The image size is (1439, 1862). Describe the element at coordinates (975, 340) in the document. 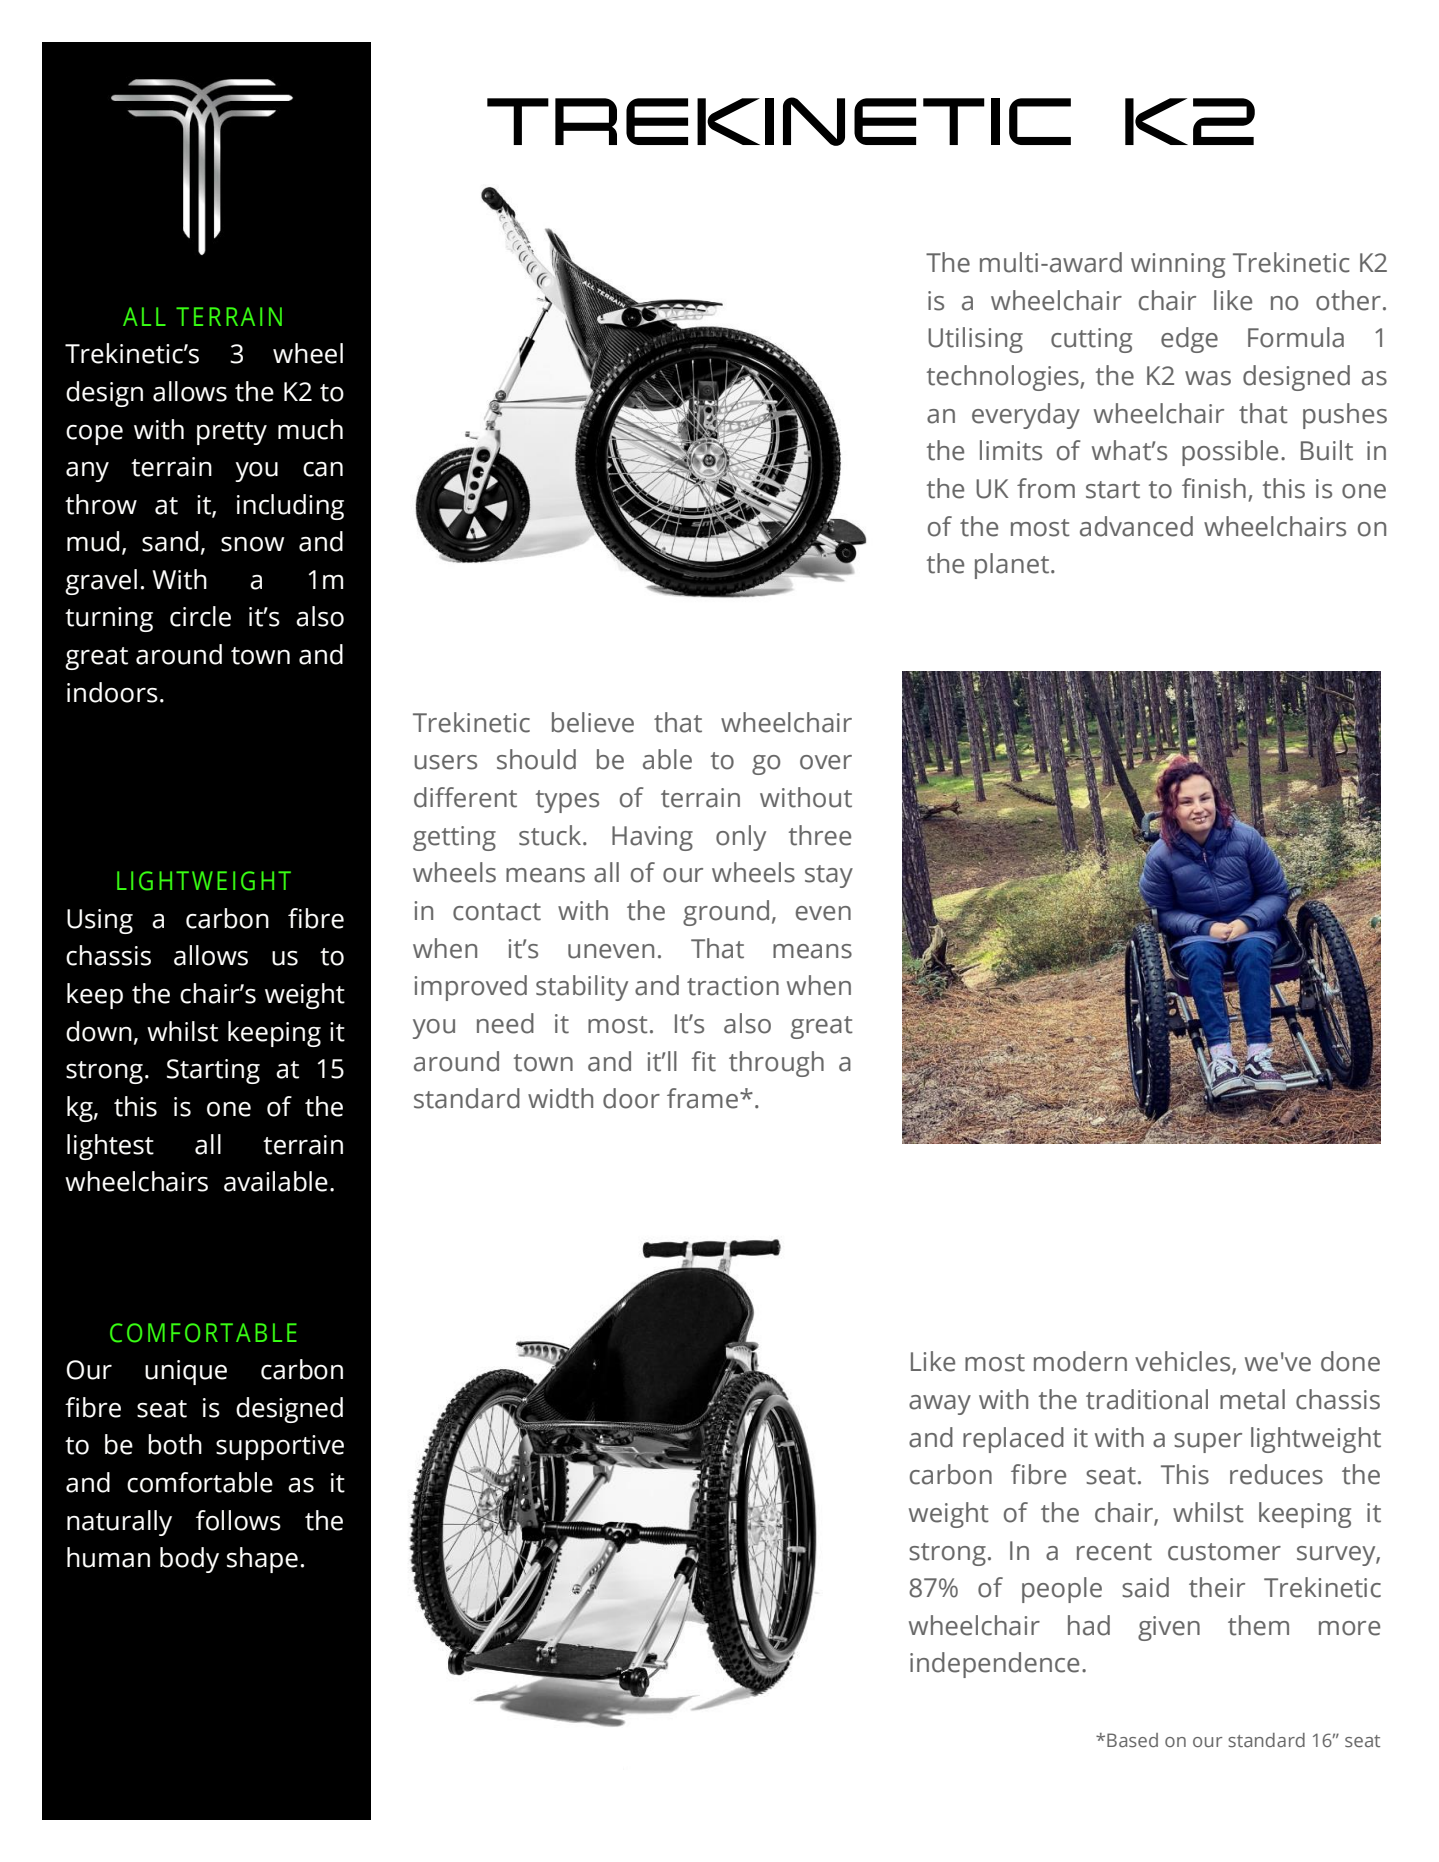

I see `Utilising` at that location.
